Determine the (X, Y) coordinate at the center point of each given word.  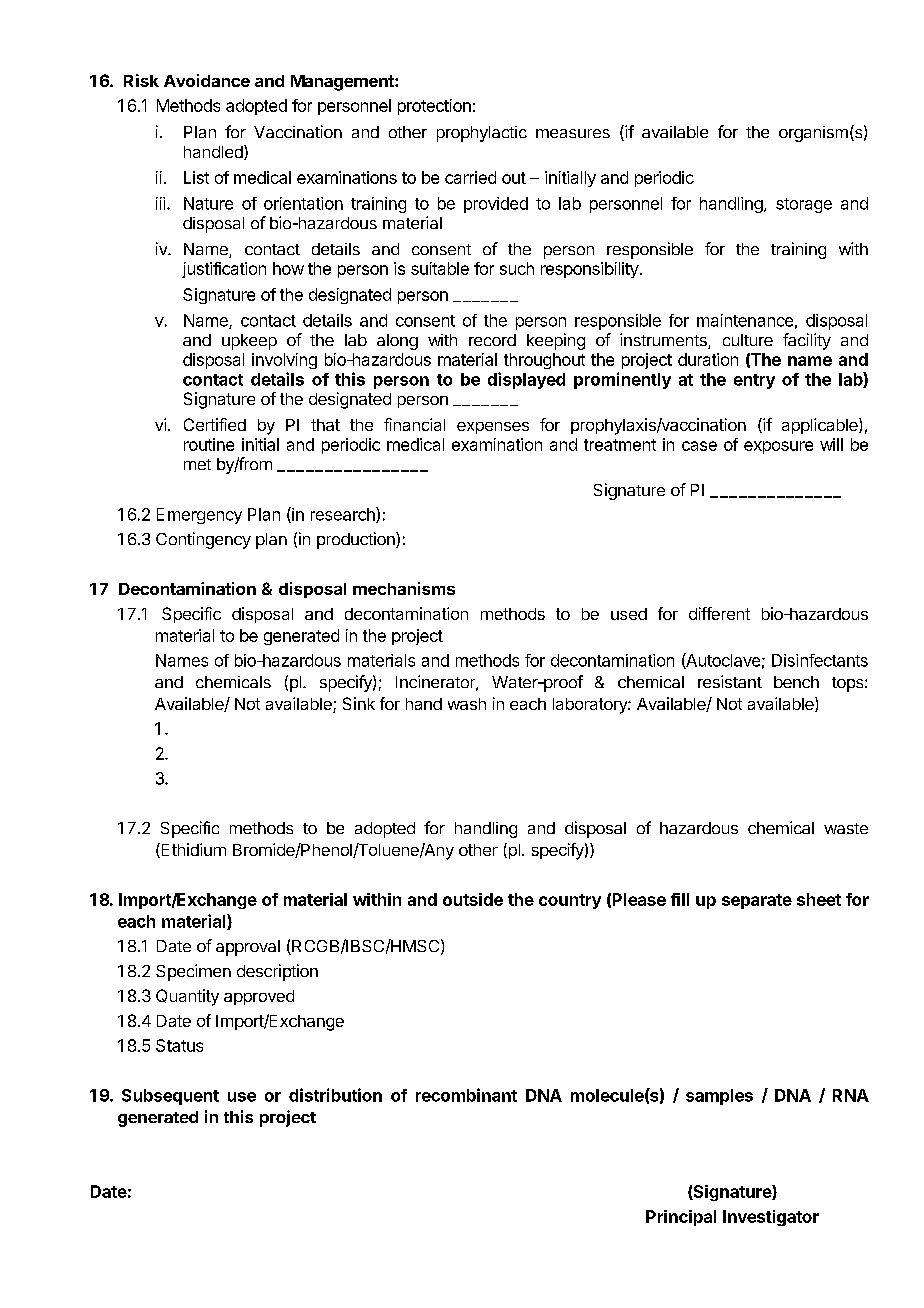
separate (757, 901)
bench (796, 682)
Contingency (203, 540)
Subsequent (170, 1097)
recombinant (466, 1095)
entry (754, 381)
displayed (526, 380)
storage (804, 205)
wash (467, 704)
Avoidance (207, 80)
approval (248, 948)
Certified (215, 424)
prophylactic (482, 134)
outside (473, 899)
